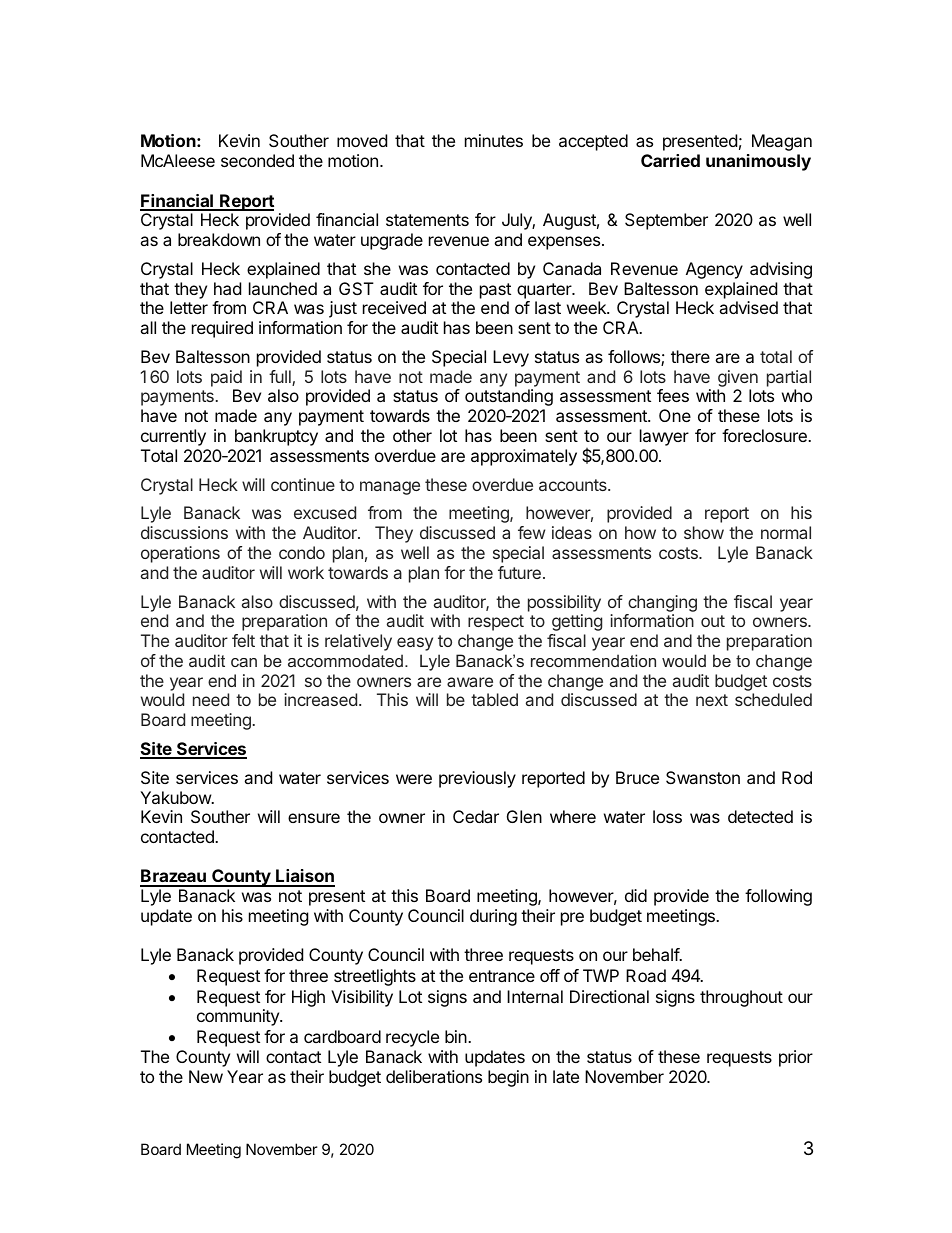  What do you see at coordinates (524, 816) in the document?
I see `Glen` at bounding box center [524, 816].
